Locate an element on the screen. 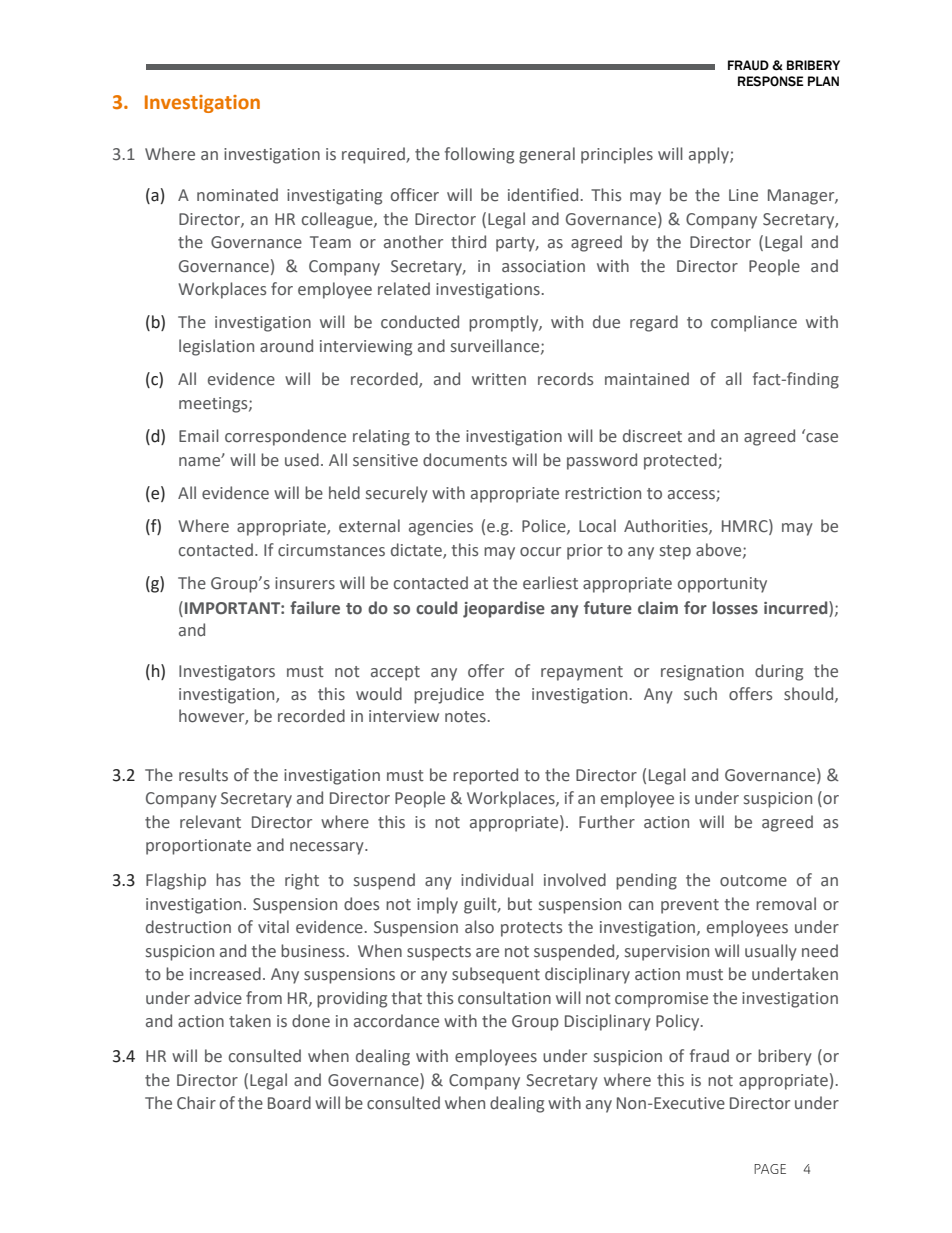 This screenshot has height=1233, width=952. RESPONSE is located at coordinates (771, 81).
